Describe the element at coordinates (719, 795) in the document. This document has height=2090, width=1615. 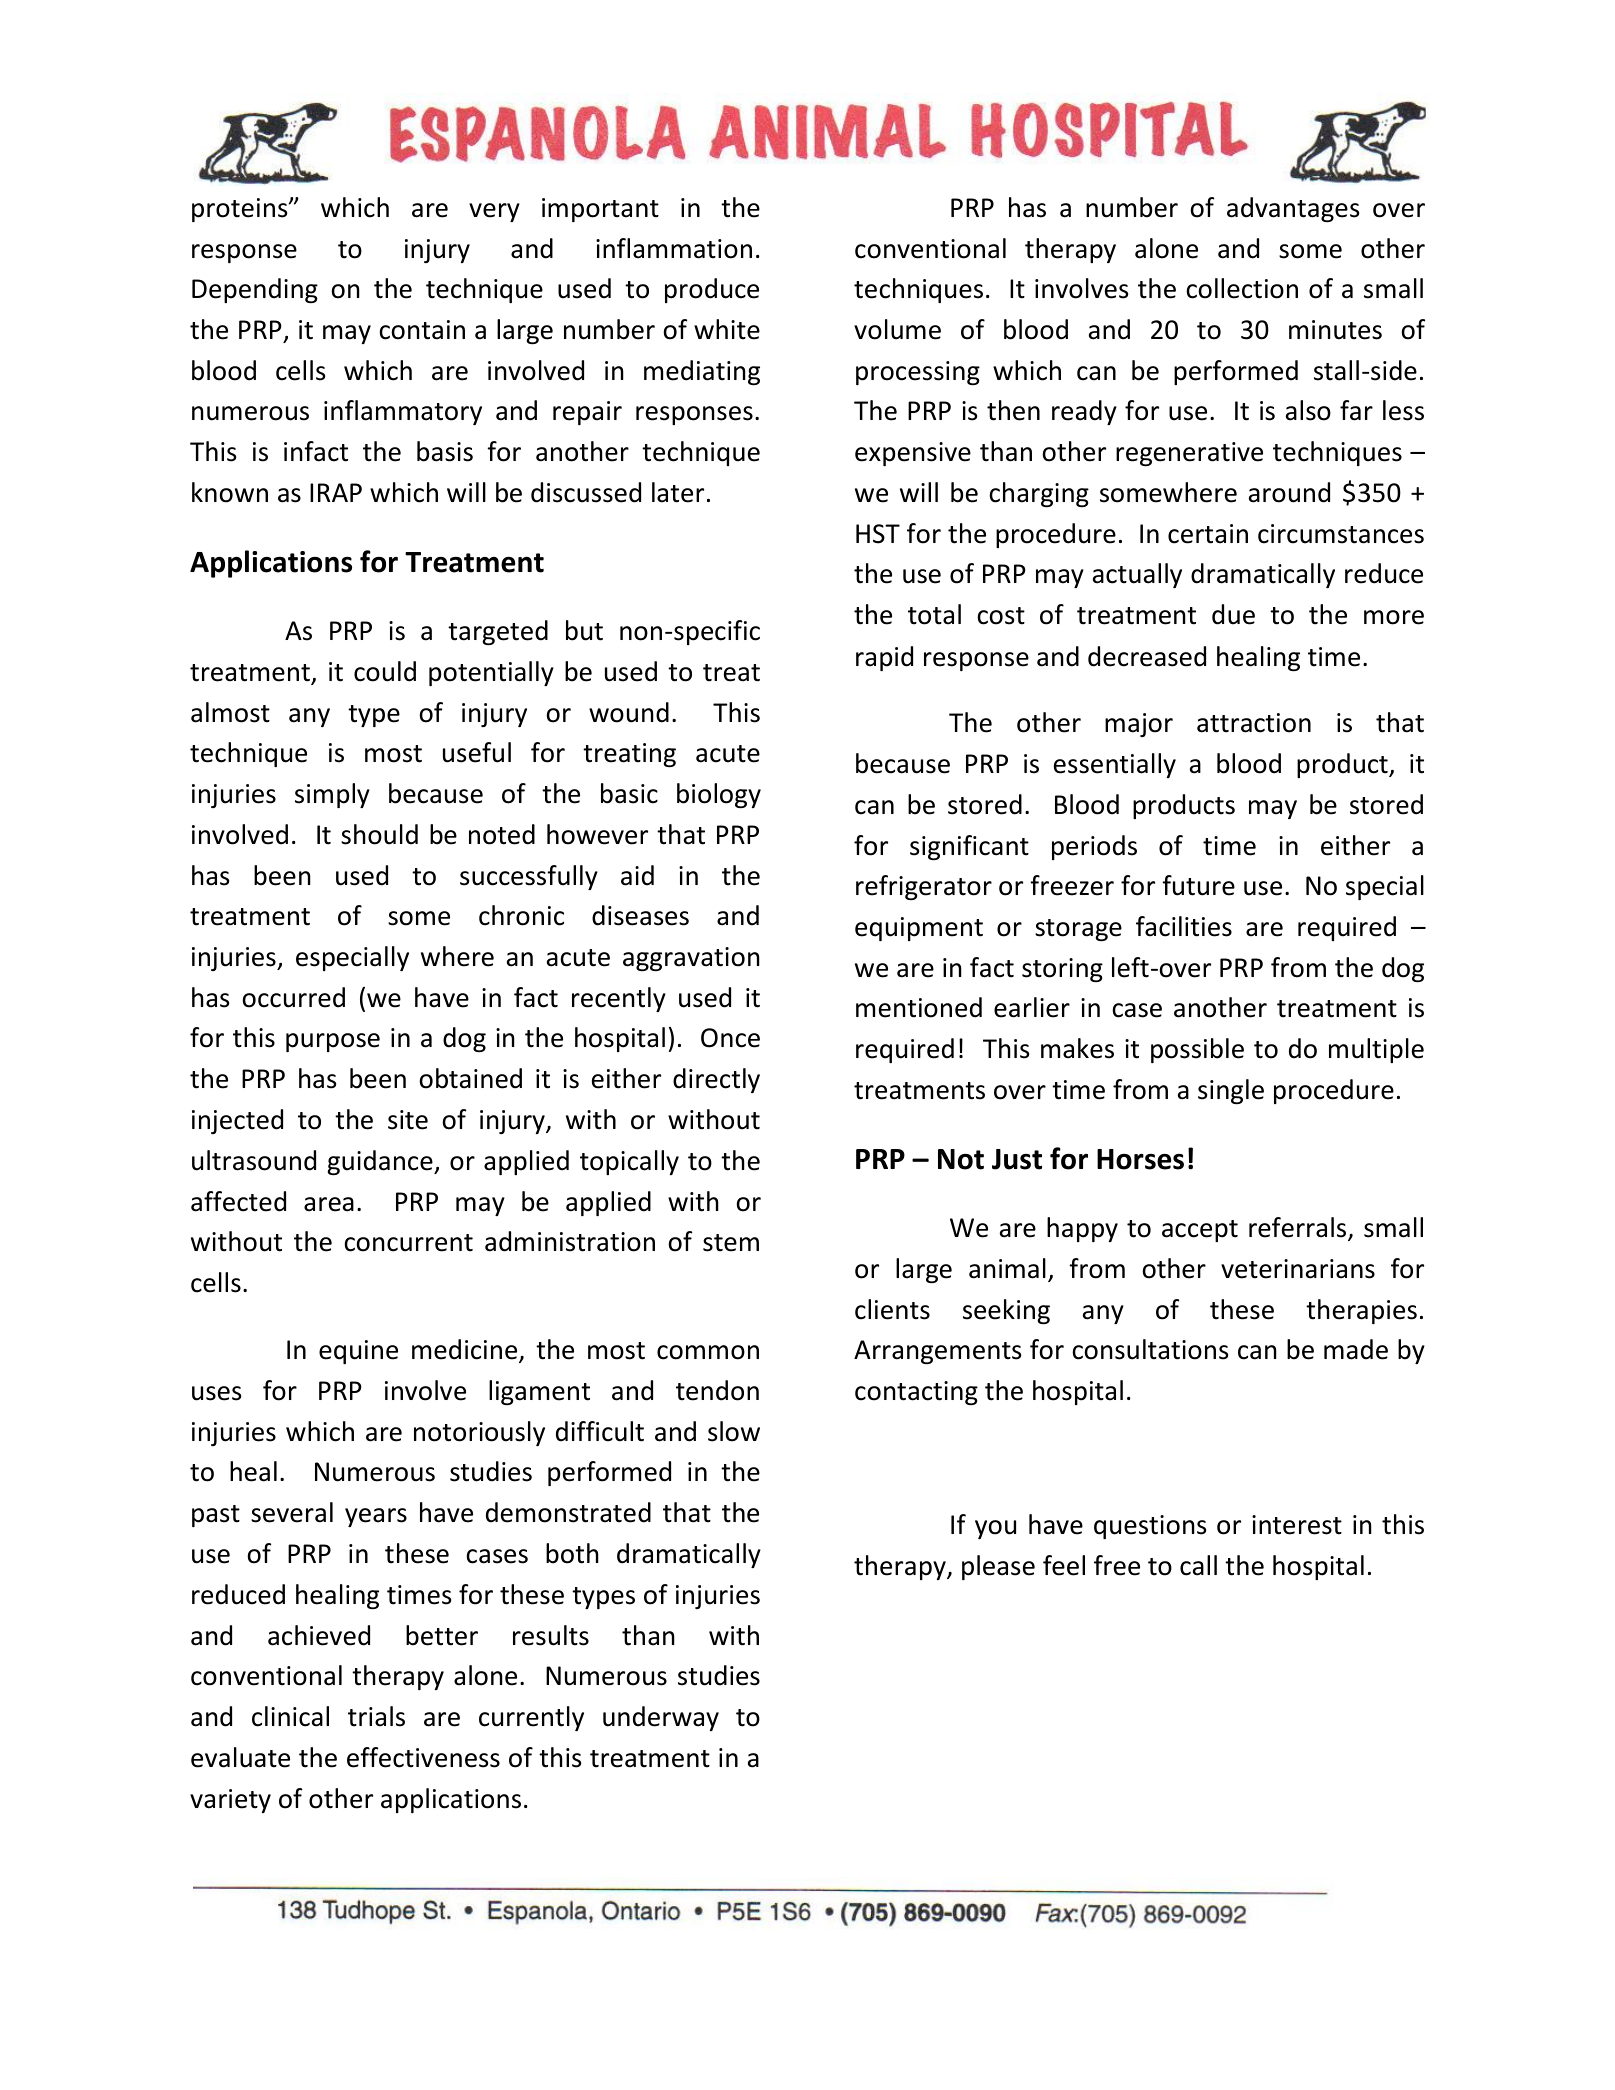
I see `biology` at that location.
